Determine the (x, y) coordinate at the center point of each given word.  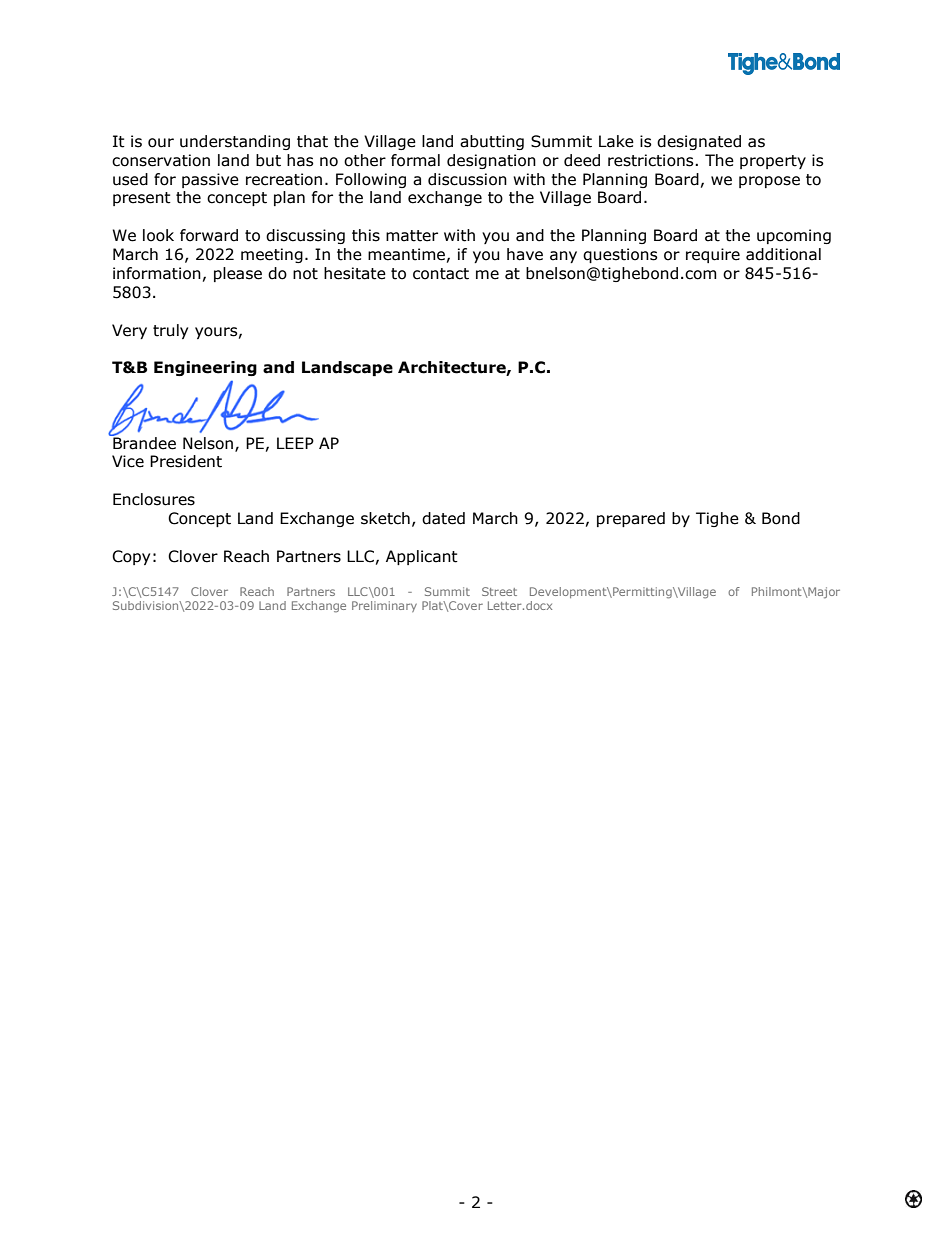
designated (699, 142)
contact (441, 274)
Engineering (205, 368)
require (713, 255)
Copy (131, 557)
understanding (235, 142)
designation (491, 161)
